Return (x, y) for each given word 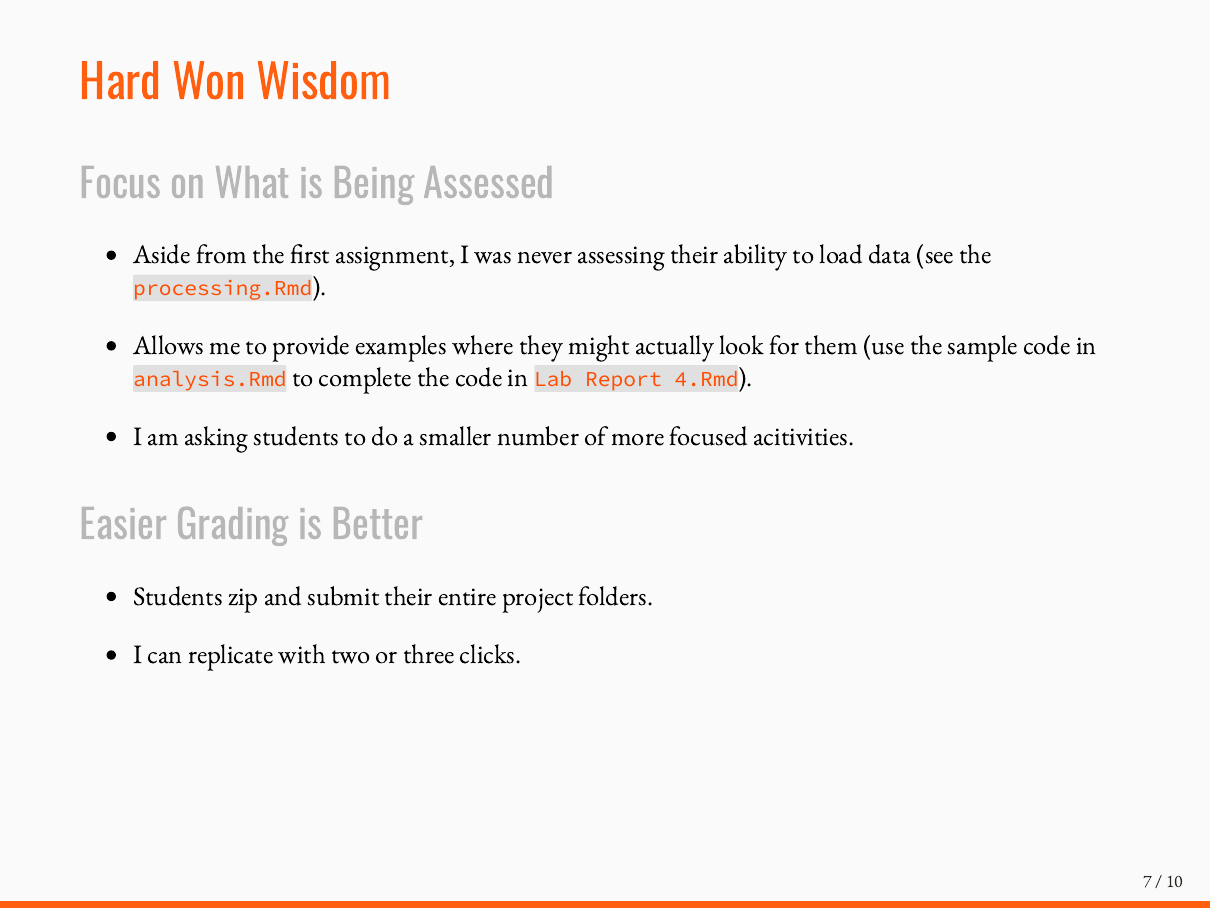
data (890, 254)
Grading (233, 526)
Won (208, 80)
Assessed (487, 182)
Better (378, 523)
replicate (231, 657)
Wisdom (323, 80)
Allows (168, 345)
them (831, 345)
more (638, 440)
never (545, 258)
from (221, 254)
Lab (554, 378)
